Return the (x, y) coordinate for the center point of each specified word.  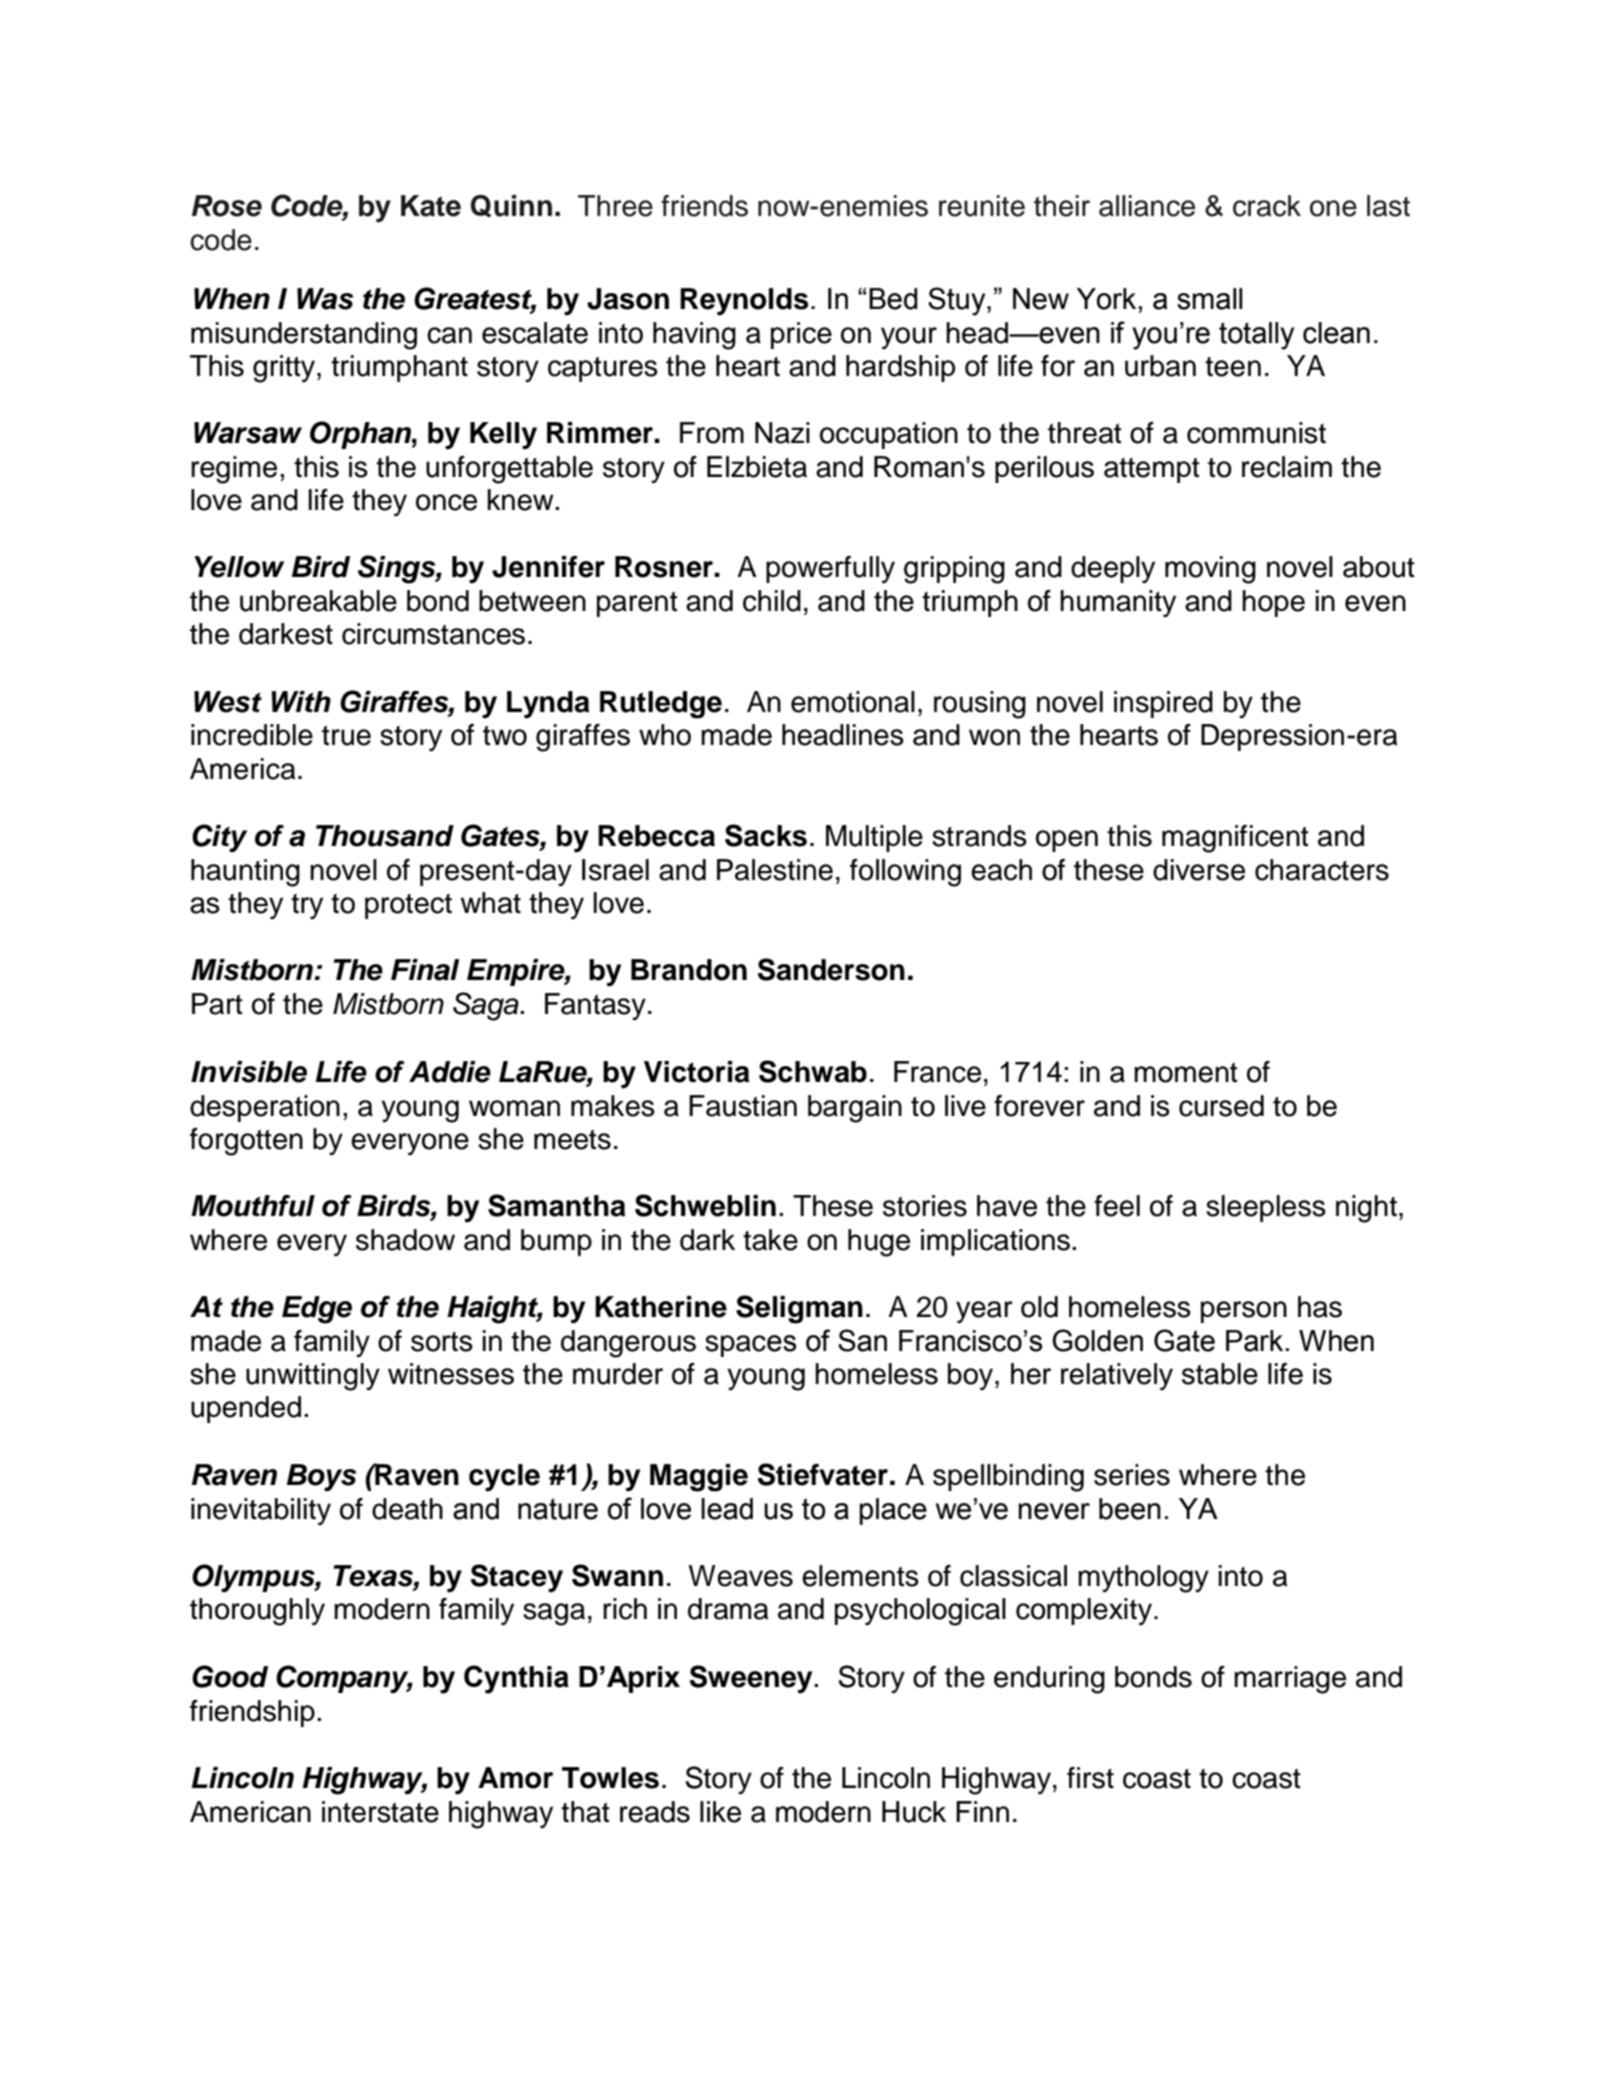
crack (1267, 206)
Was (325, 299)
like (720, 1812)
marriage (1290, 1680)
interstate (380, 1812)
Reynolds (744, 302)
